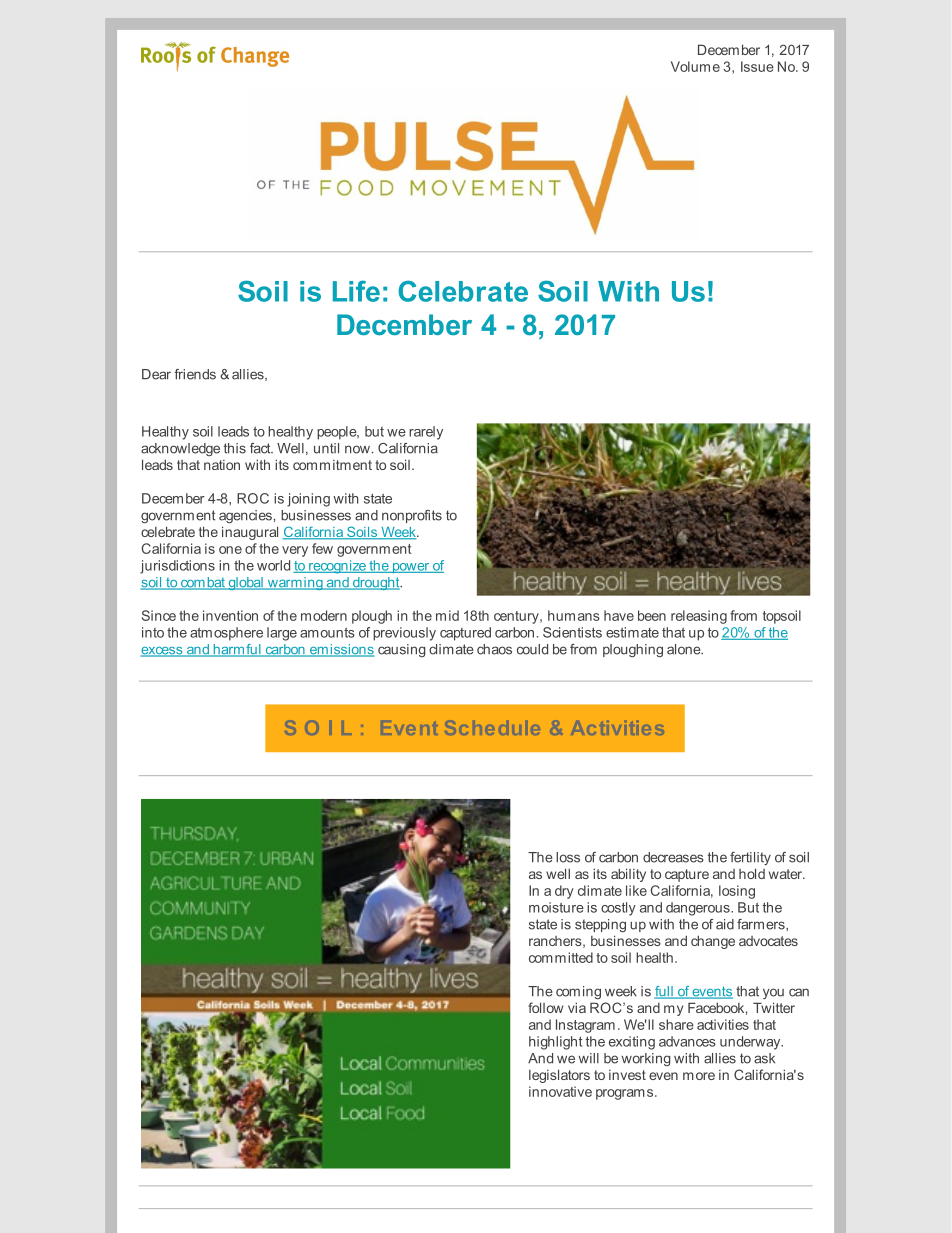 The image size is (952, 1233). I want to click on alone, so click(685, 649).
